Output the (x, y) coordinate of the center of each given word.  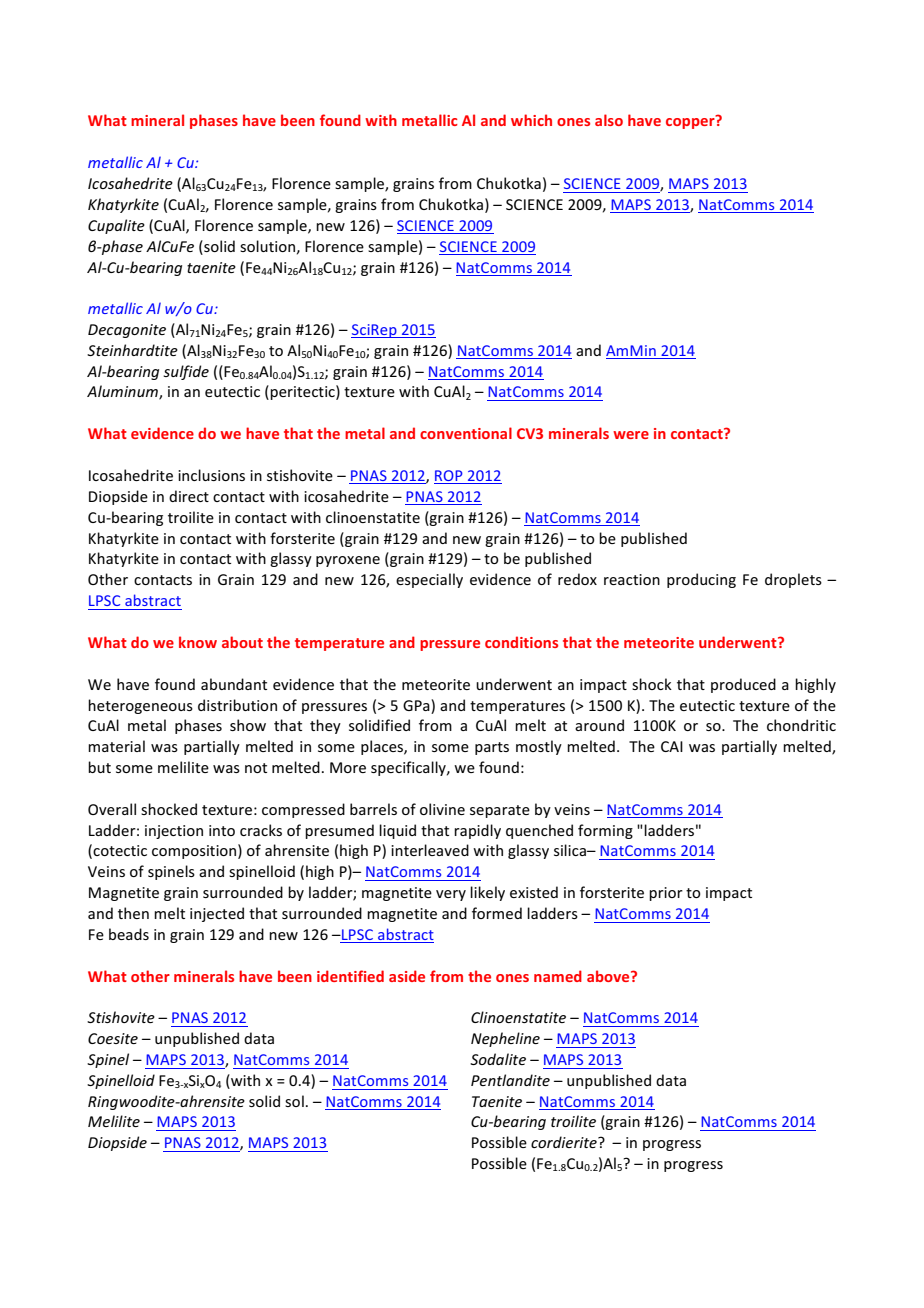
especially (429, 580)
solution (267, 246)
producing (701, 580)
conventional (466, 433)
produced (743, 685)
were (631, 435)
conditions (521, 642)
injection (174, 832)
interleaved (430, 850)
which (531, 120)
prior (666, 894)
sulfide (186, 372)
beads (129, 934)
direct (189, 496)
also (609, 120)
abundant (234, 684)
